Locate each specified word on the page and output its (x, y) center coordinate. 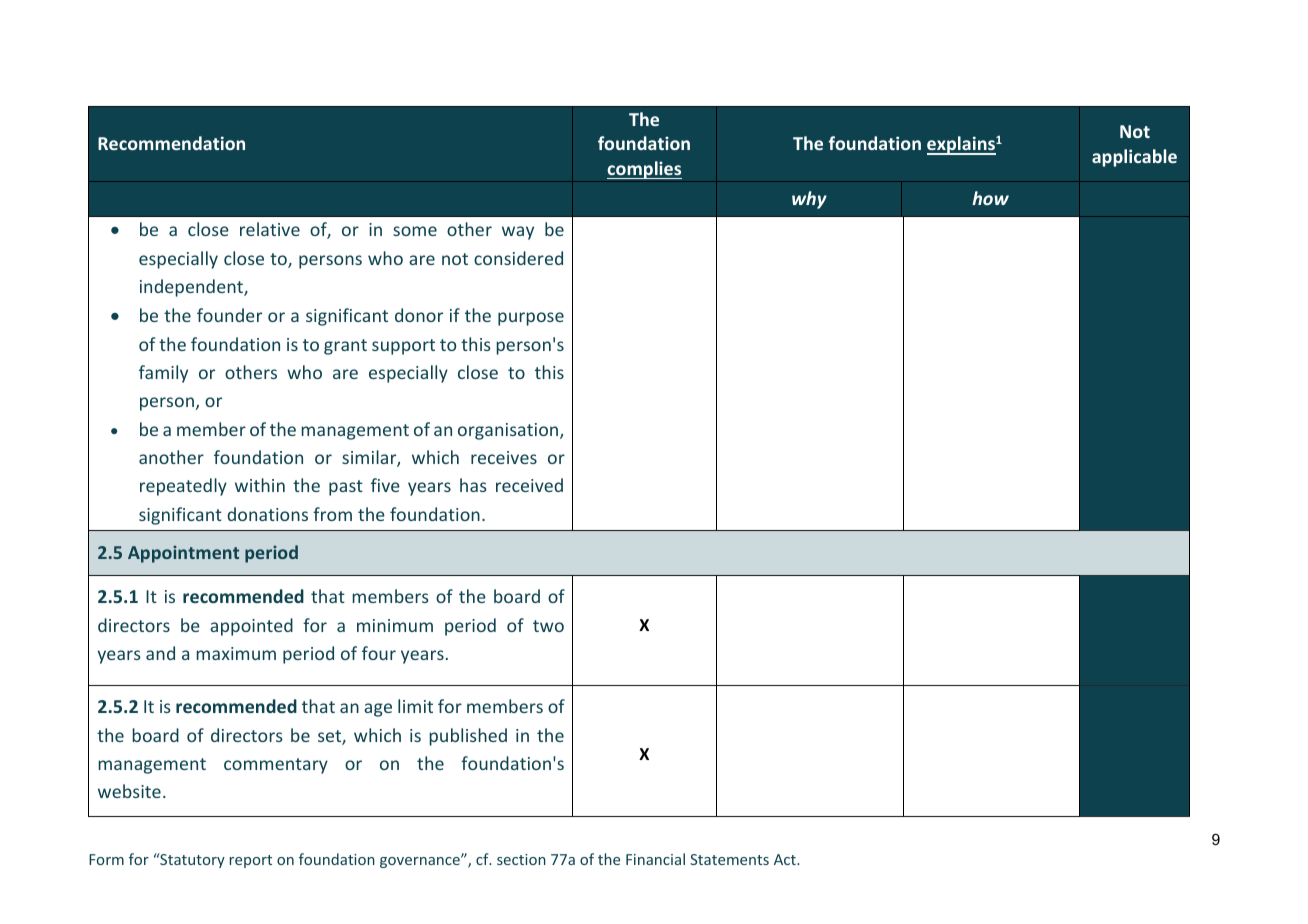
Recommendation (171, 143)
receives (504, 457)
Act (786, 859)
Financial (655, 859)
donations (267, 514)
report (251, 861)
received (529, 485)
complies (644, 170)
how (990, 198)
